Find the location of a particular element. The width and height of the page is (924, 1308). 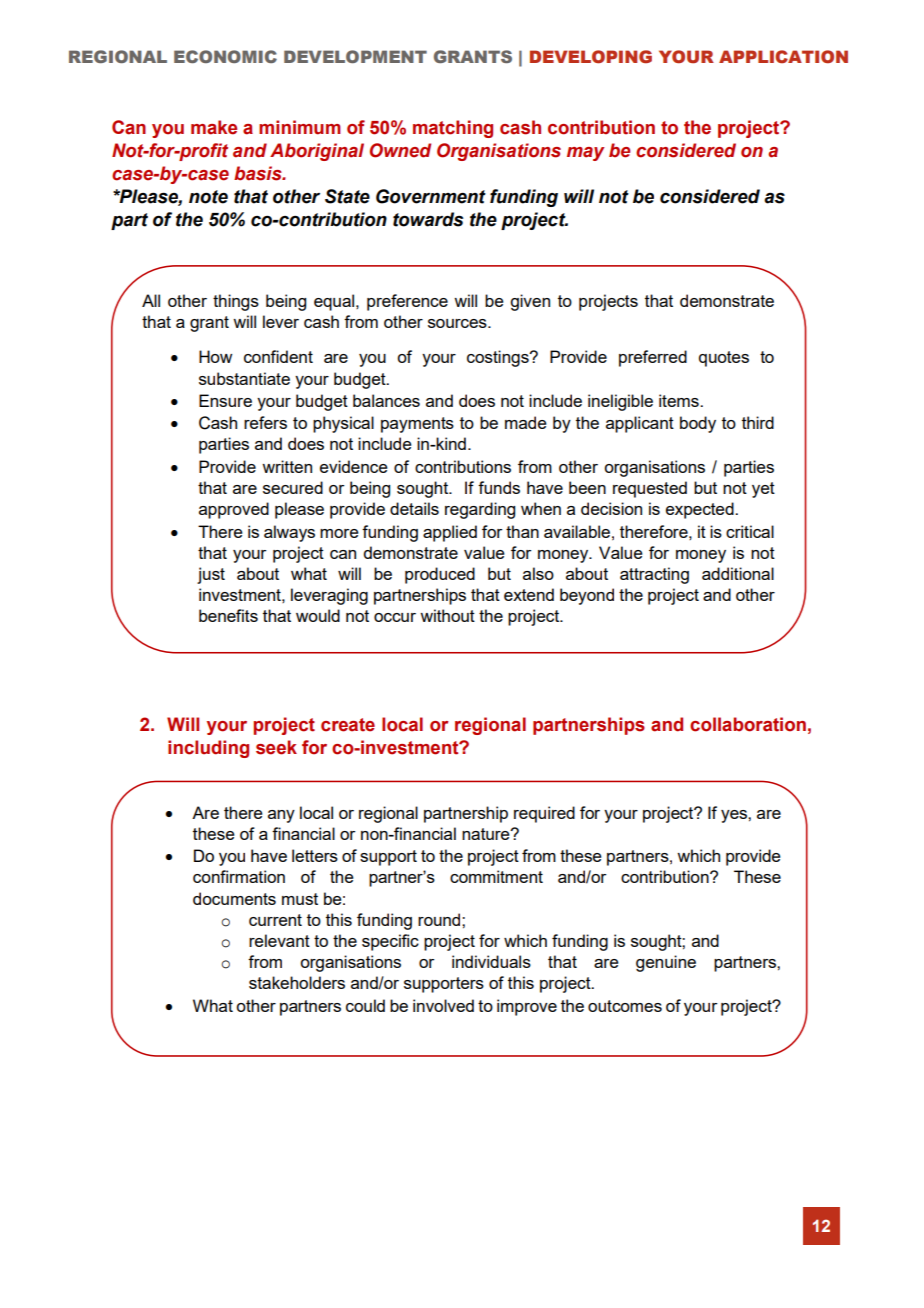

APPLICATION is located at coordinates (783, 56).
